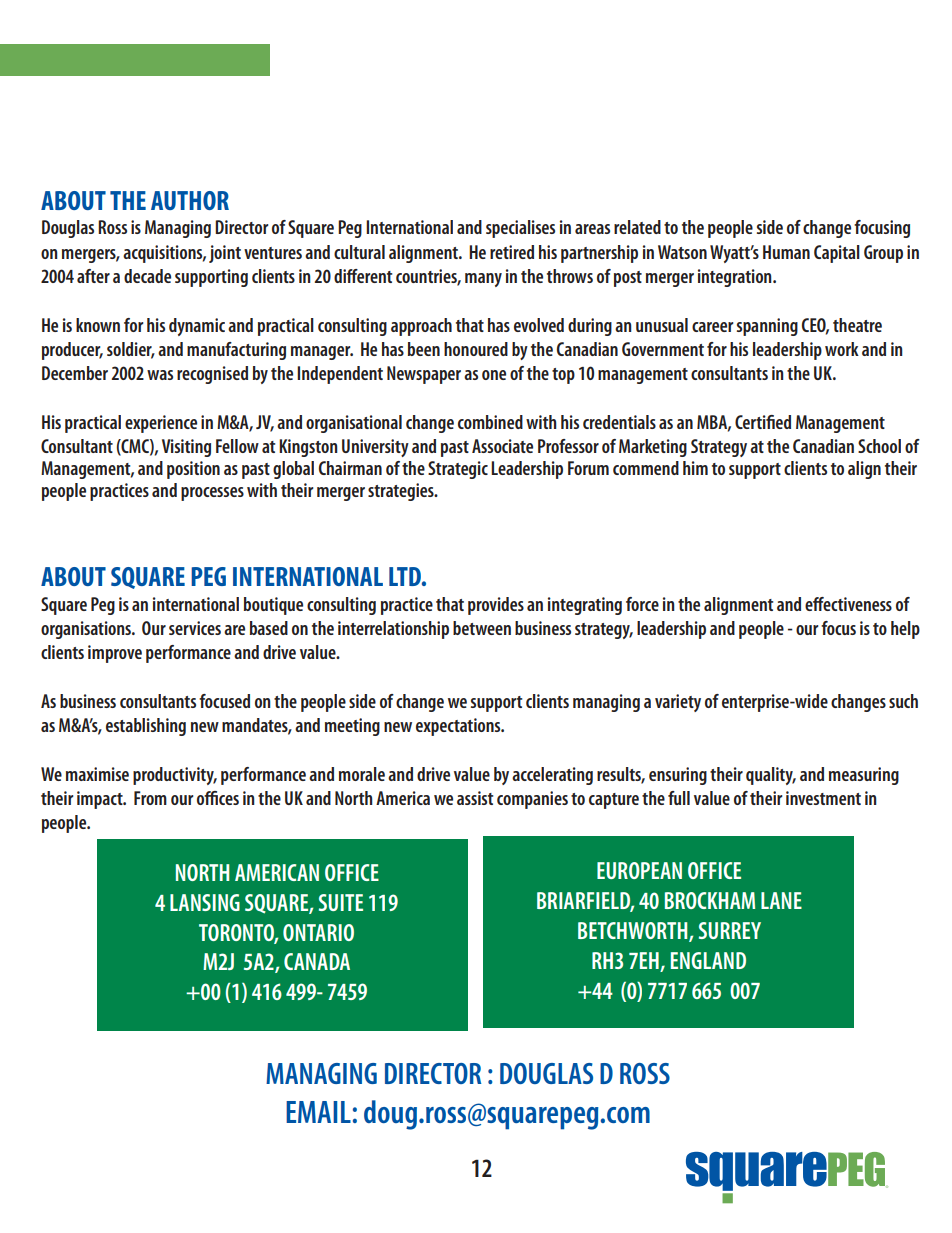  What do you see at coordinates (318, 1112) in the screenshot?
I see `EMAIL` at bounding box center [318, 1112].
